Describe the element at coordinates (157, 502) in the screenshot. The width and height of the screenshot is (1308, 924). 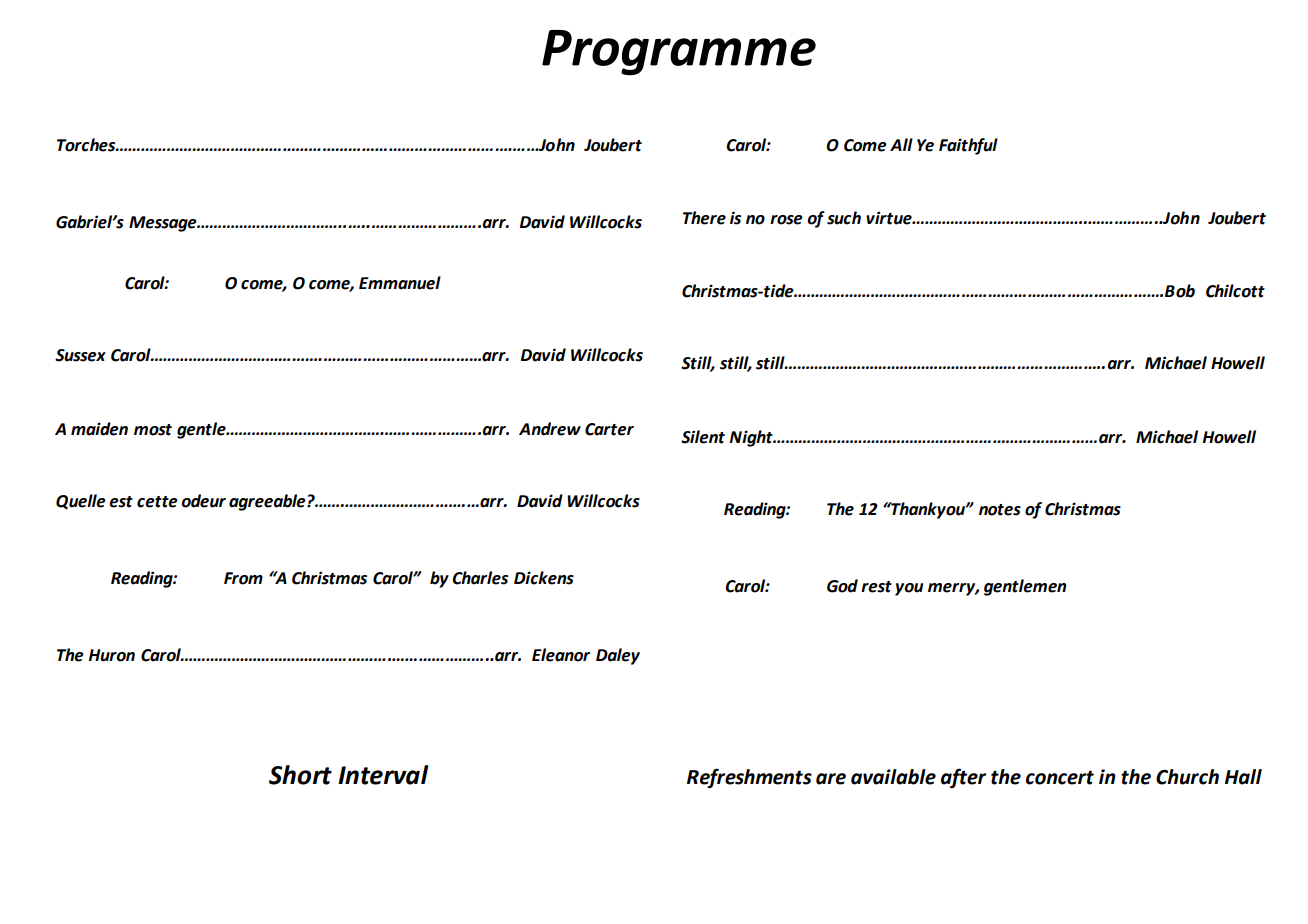
I see `cette` at that location.
